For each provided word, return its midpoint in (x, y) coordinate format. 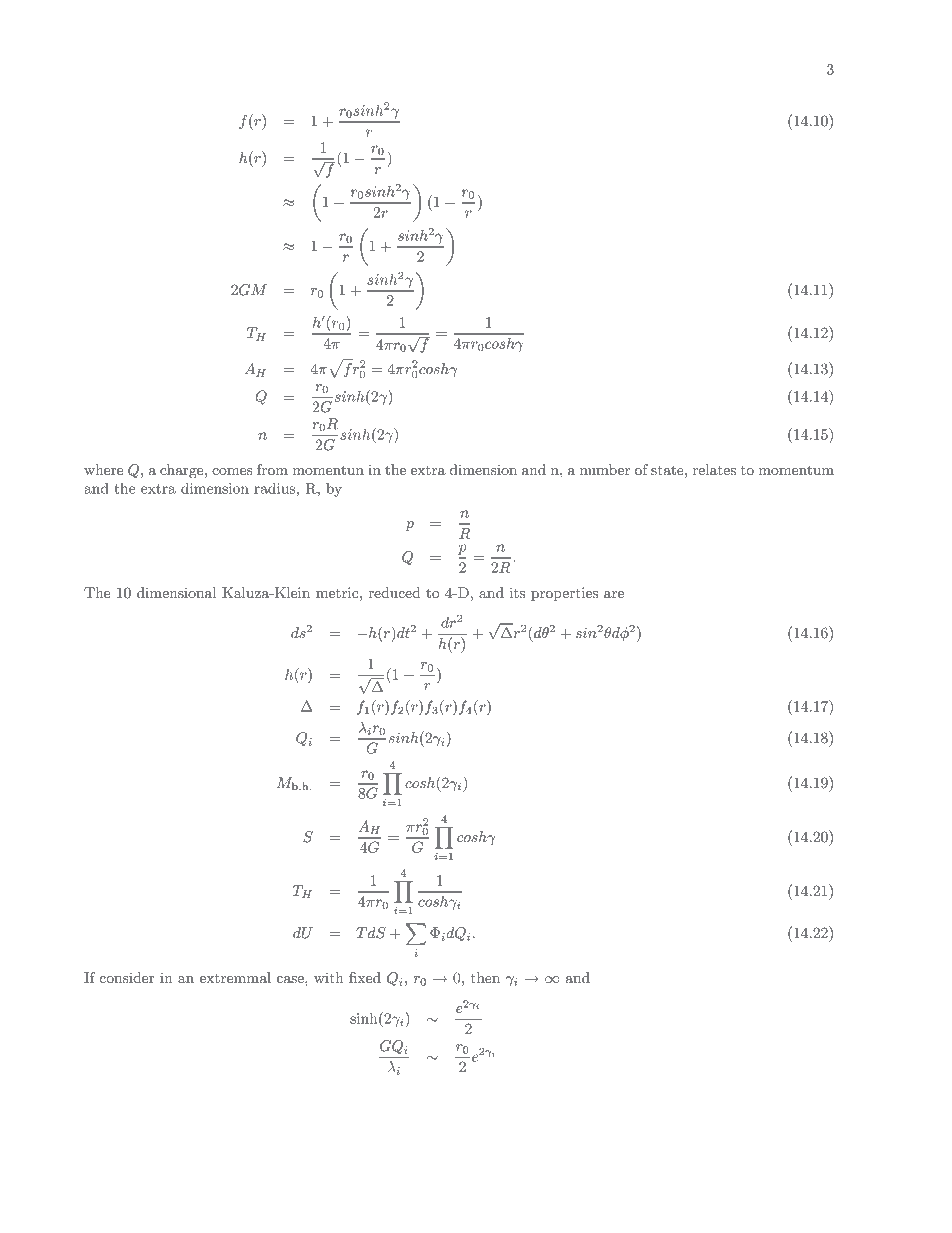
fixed (365, 977)
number (605, 469)
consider (127, 977)
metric (338, 592)
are (614, 594)
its (517, 592)
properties (564, 594)
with (329, 977)
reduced (394, 592)
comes (232, 471)
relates (714, 469)
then (485, 977)
